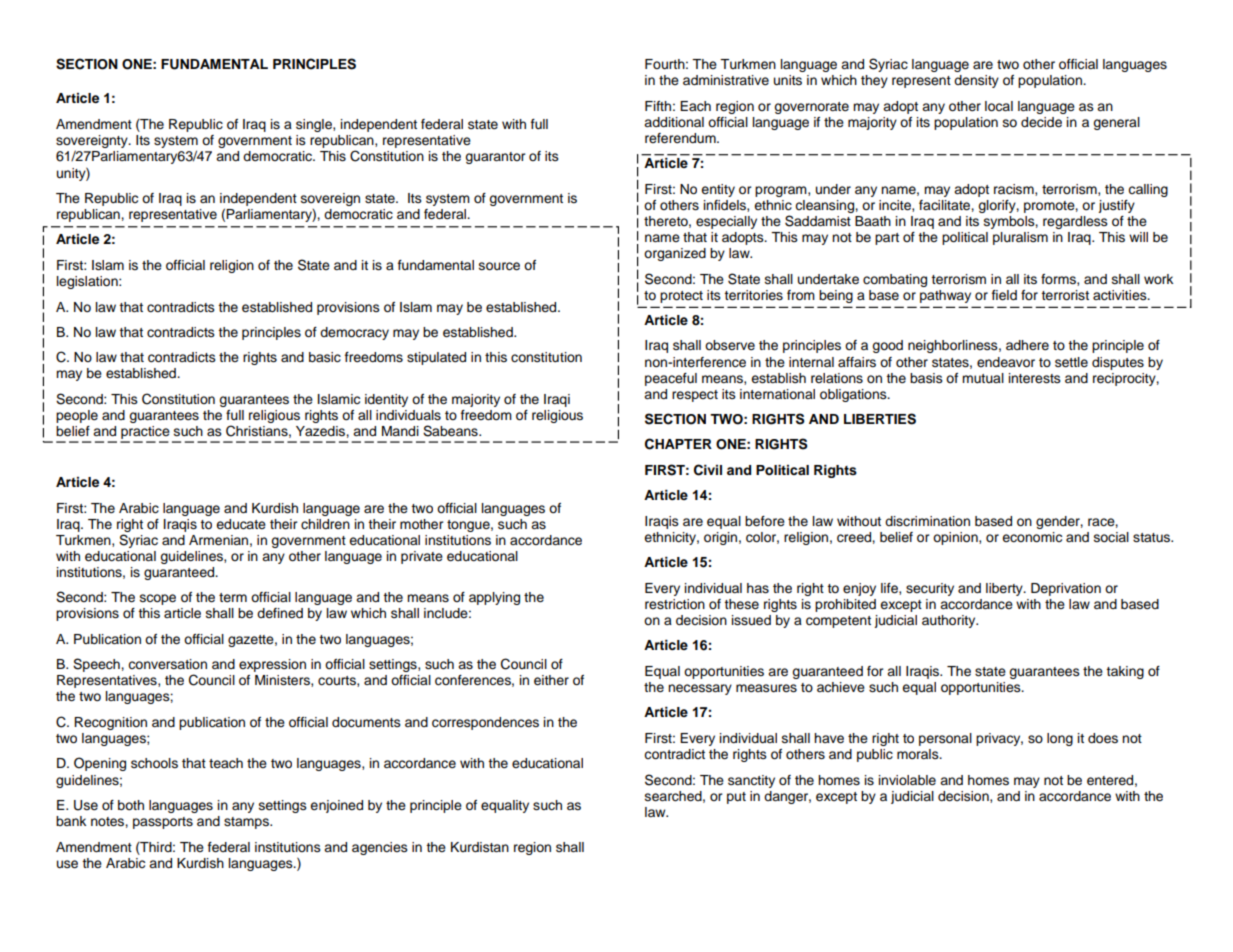 Image resolution: width=1233 pixels, height=952 pixels. What do you see at coordinates (927, 521) in the document?
I see `discrimination` at bounding box center [927, 521].
